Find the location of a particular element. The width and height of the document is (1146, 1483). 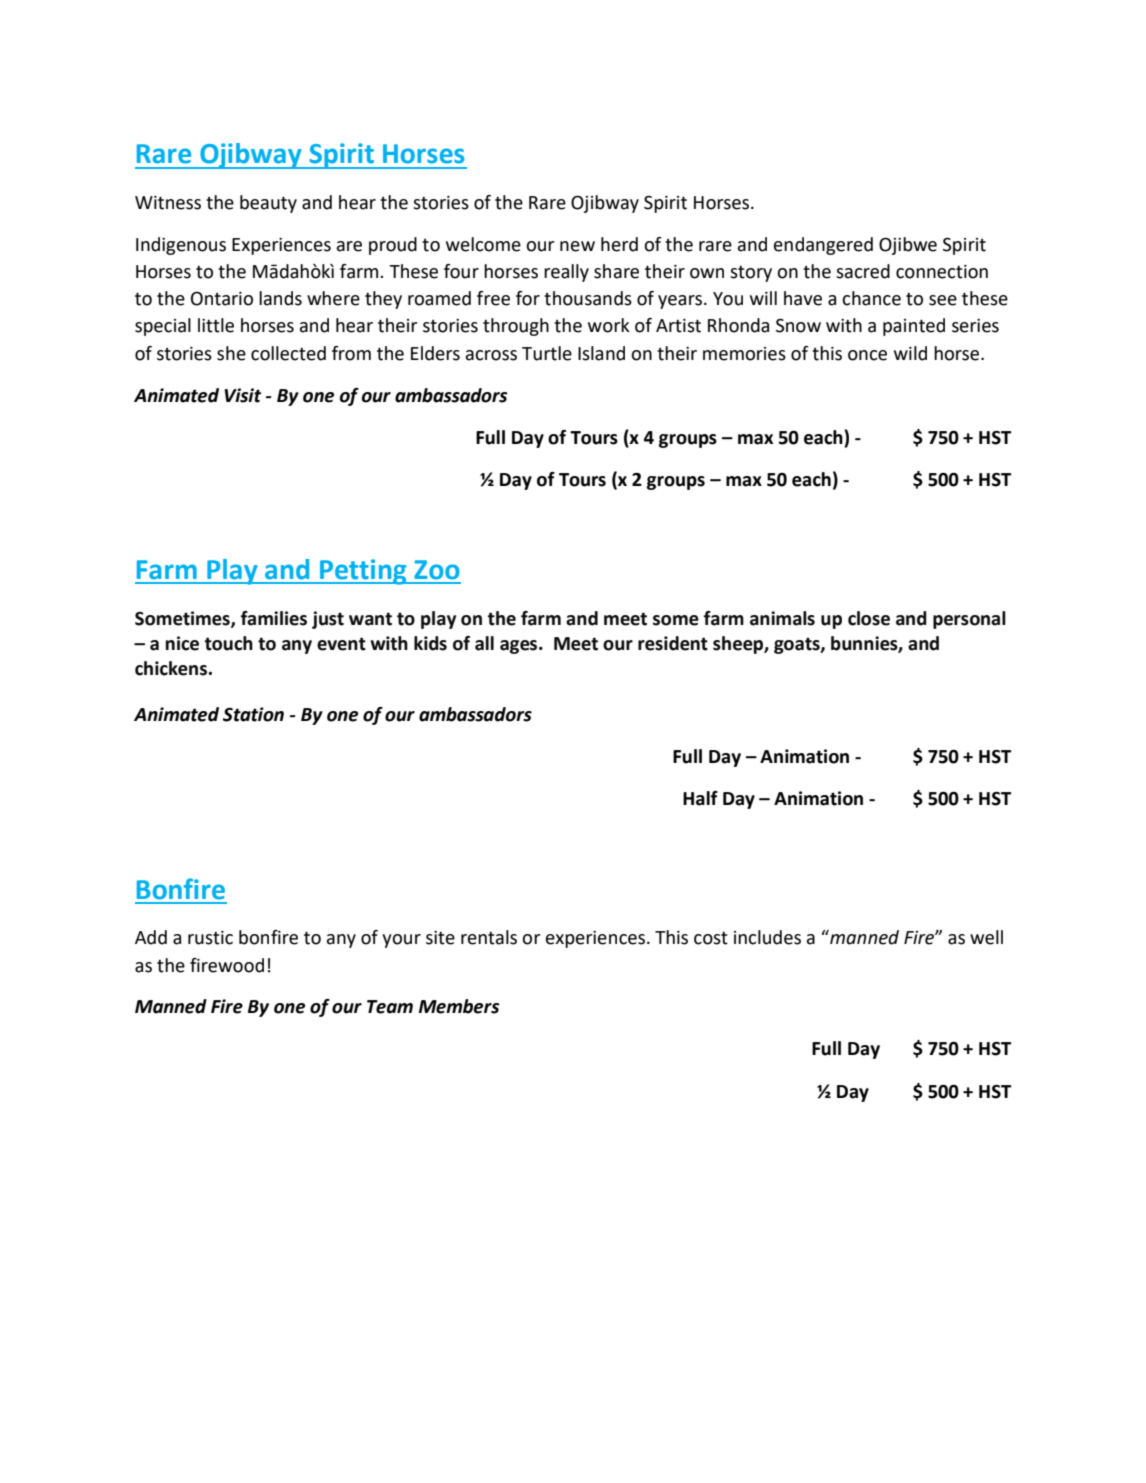

Visit is located at coordinates (242, 395).
